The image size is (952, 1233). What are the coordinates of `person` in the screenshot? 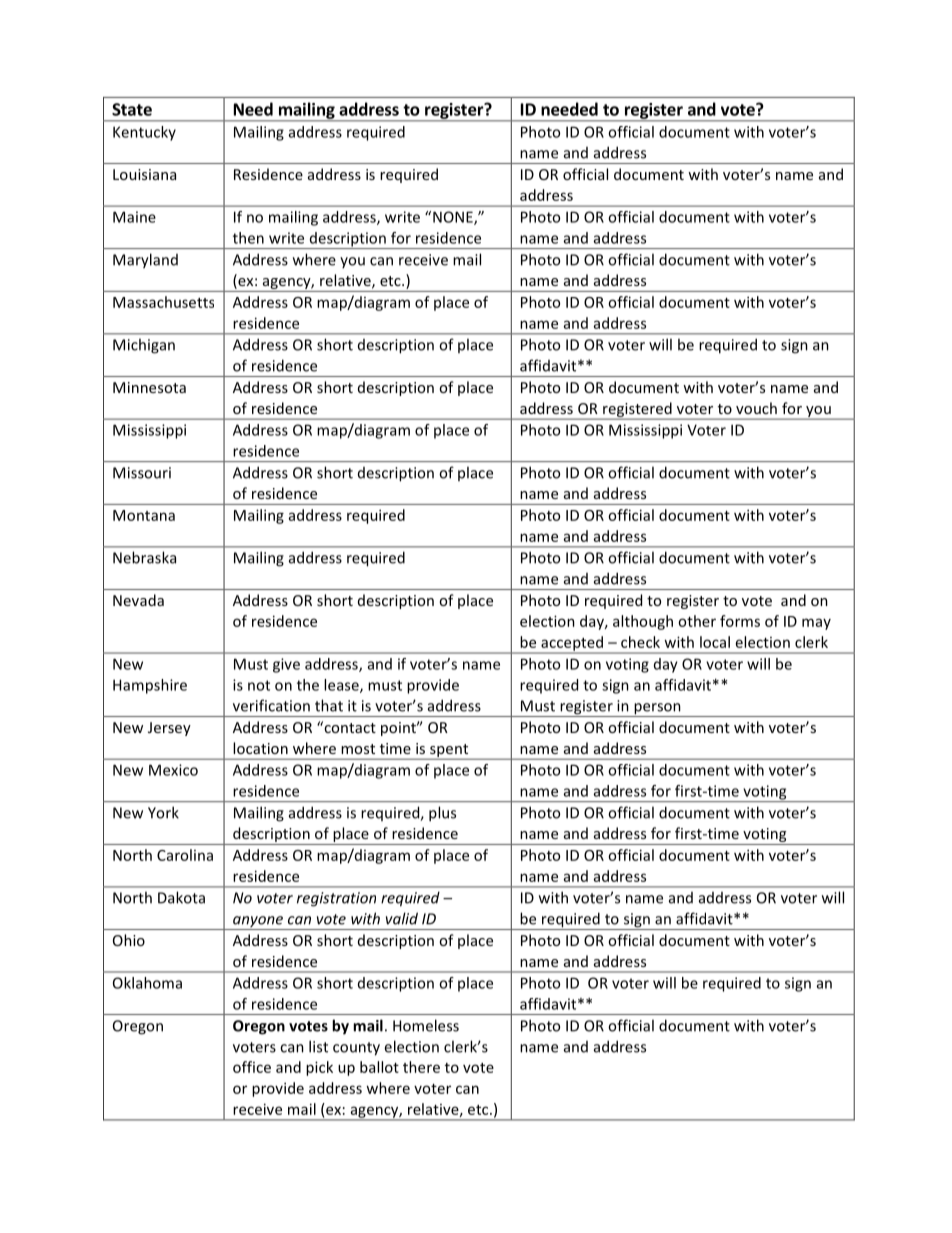 It's located at (657, 710).
